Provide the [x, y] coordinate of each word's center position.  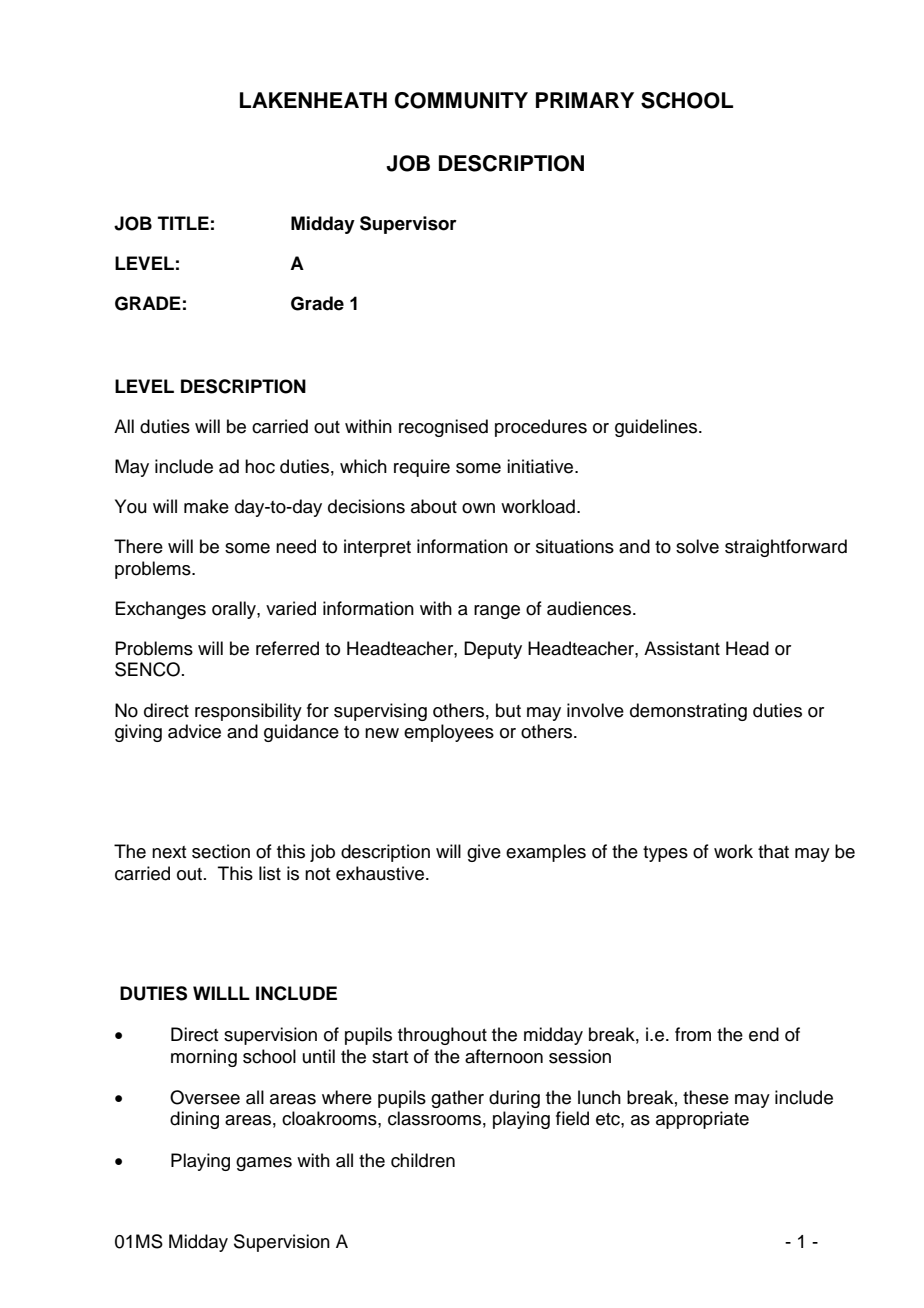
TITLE [183, 223]
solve [697, 546]
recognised [443, 428]
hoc [260, 466]
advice [194, 731]
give [484, 853]
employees [449, 733]
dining [194, 1120]
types [665, 854]
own [478, 508]
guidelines [657, 428]
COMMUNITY [461, 100]
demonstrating [688, 712]
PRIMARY [585, 100]
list [270, 873]
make [206, 506]
